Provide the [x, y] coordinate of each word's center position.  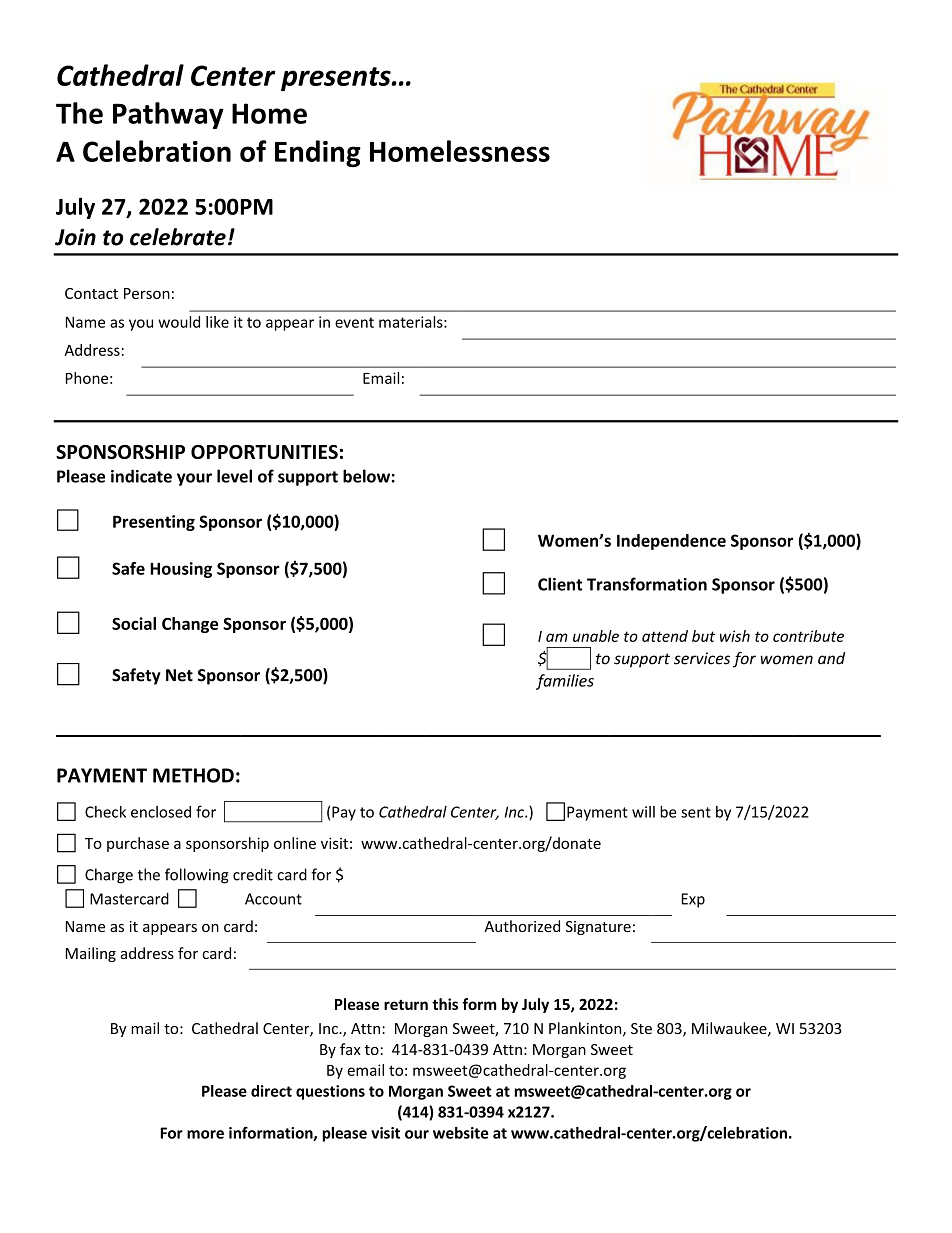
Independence [671, 542]
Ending [318, 153]
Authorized [522, 926]
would [179, 322]
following [197, 876]
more [205, 1134]
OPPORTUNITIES [264, 452]
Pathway [168, 115]
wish [735, 636]
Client [560, 584]
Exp [693, 900]
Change [190, 625]
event [354, 322]
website [460, 1133]
